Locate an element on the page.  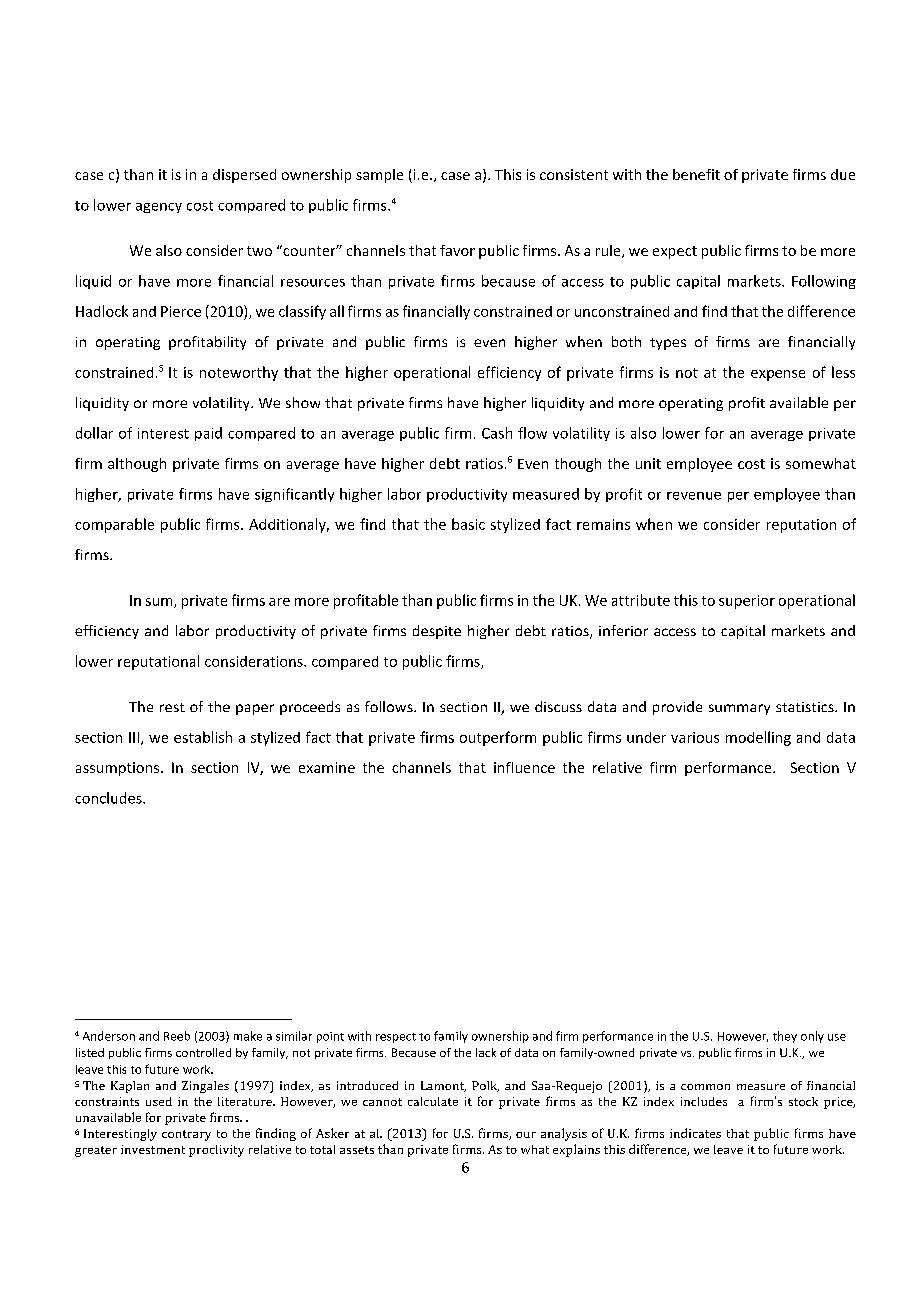
despite is located at coordinates (437, 632).
